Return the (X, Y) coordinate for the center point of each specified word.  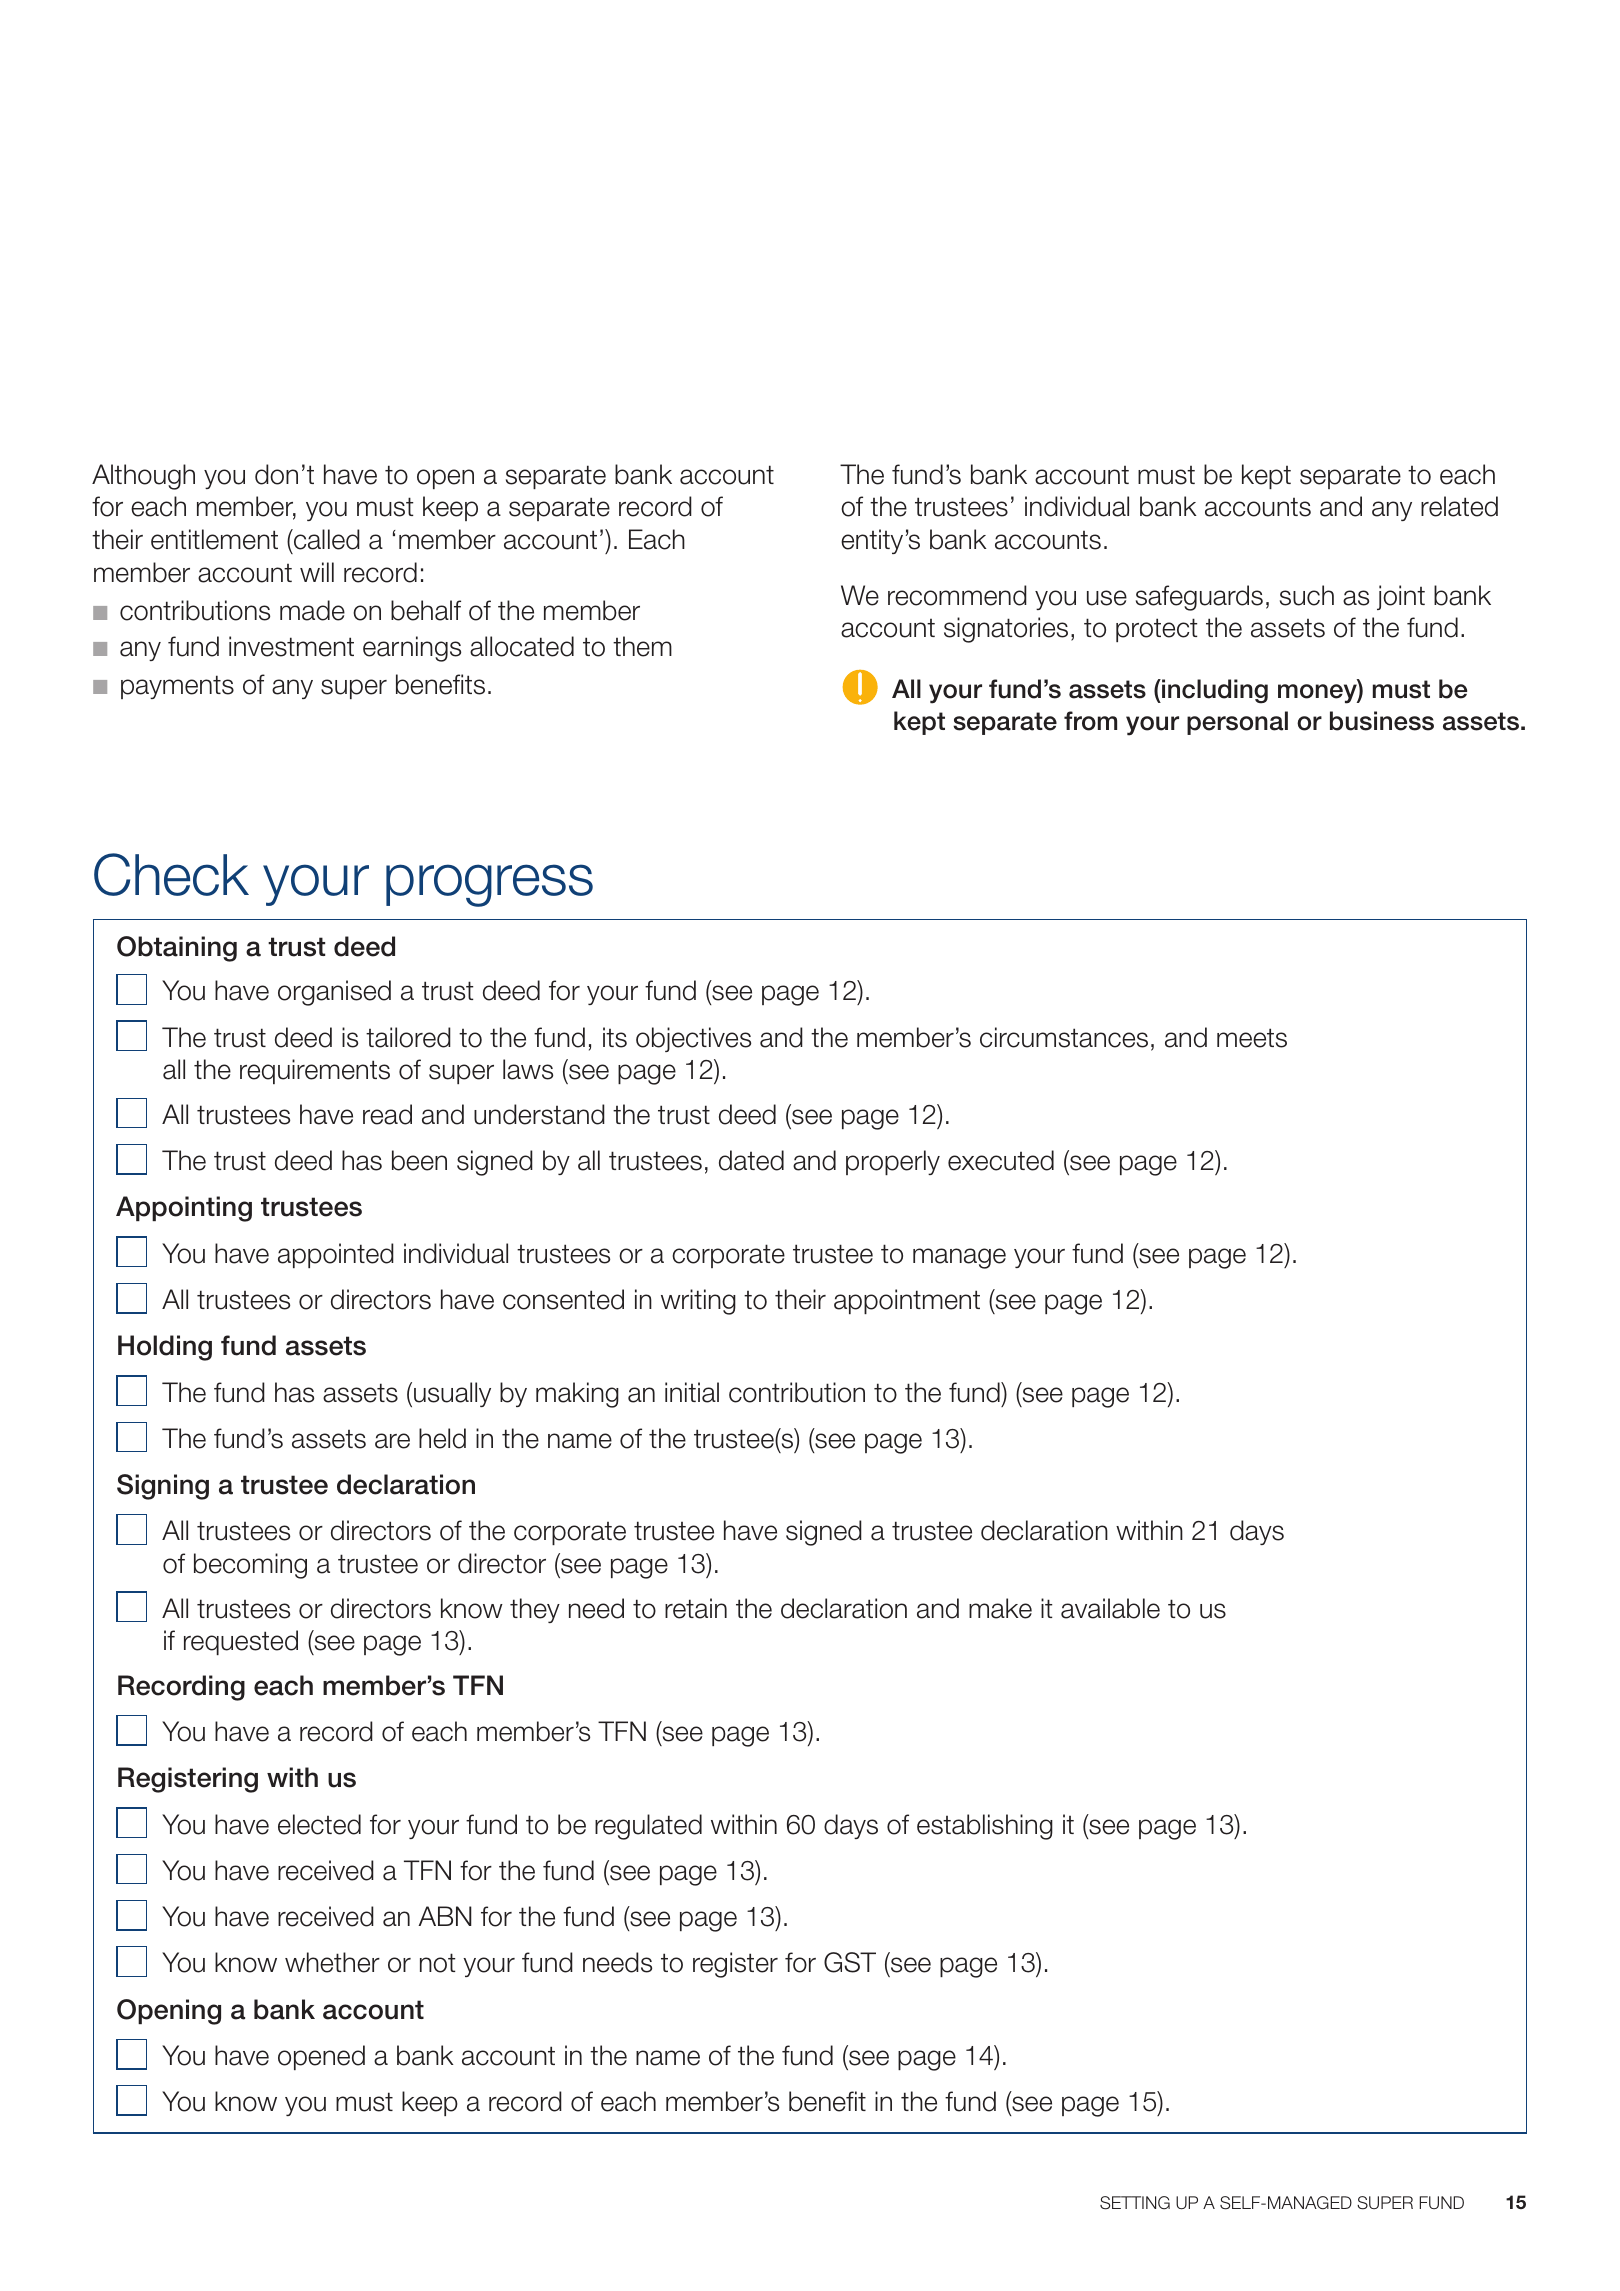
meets (1252, 1038)
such (1307, 595)
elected (319, 1824)
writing (698, 1302)
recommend (957, 595)
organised (334, 993)
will (317, 572)
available (1110, 1608)
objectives (693, 1039)
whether (332, 1962)
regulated (648, 1827)
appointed (336, 1255)
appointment (907, 1301)
